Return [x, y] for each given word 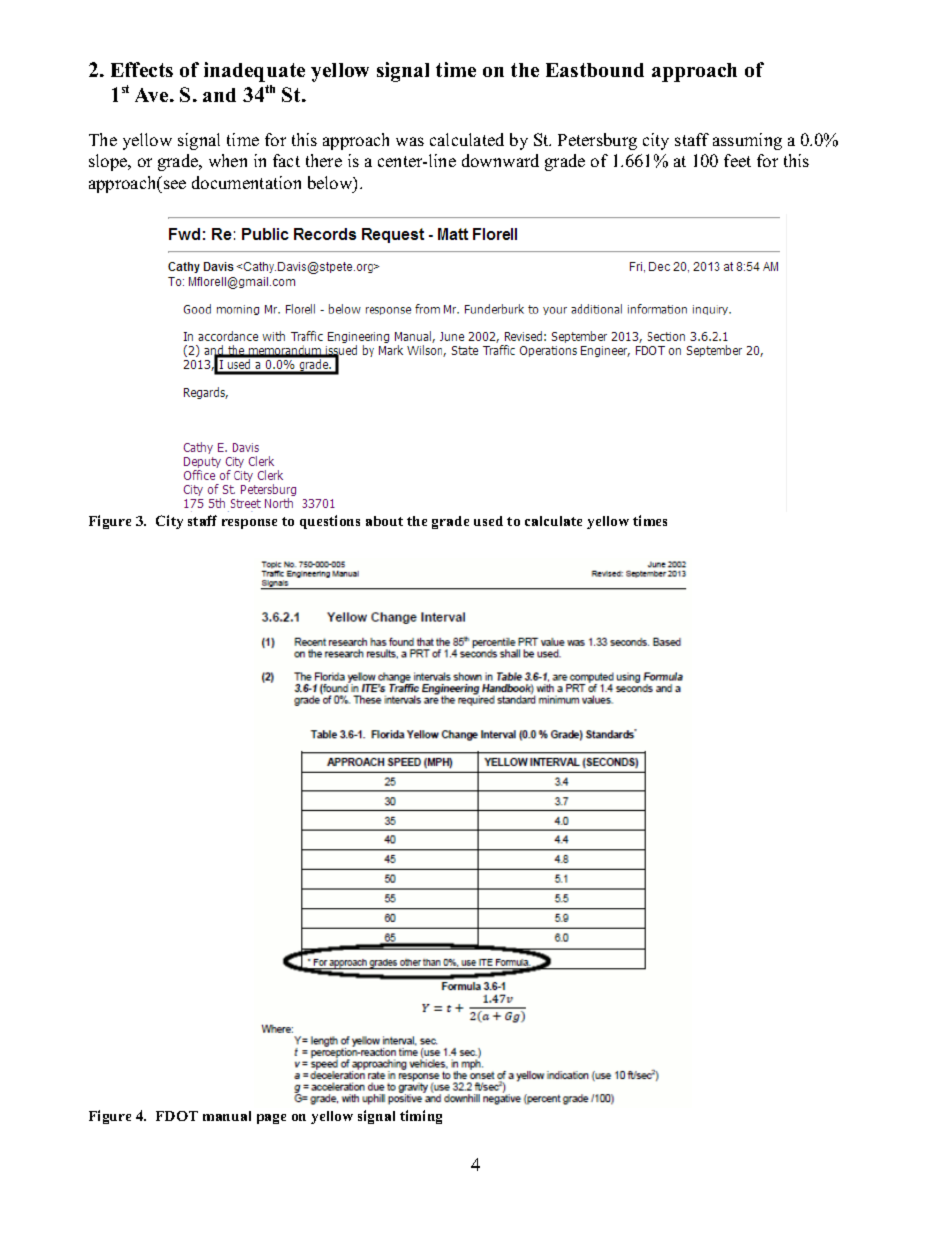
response [249, 524]
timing [421, 1117]
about [384, 521]
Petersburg [597, 141]
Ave [153, 95]
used [488, 521]
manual [227, 1116]
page [271, 1119]
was [410, 141]
